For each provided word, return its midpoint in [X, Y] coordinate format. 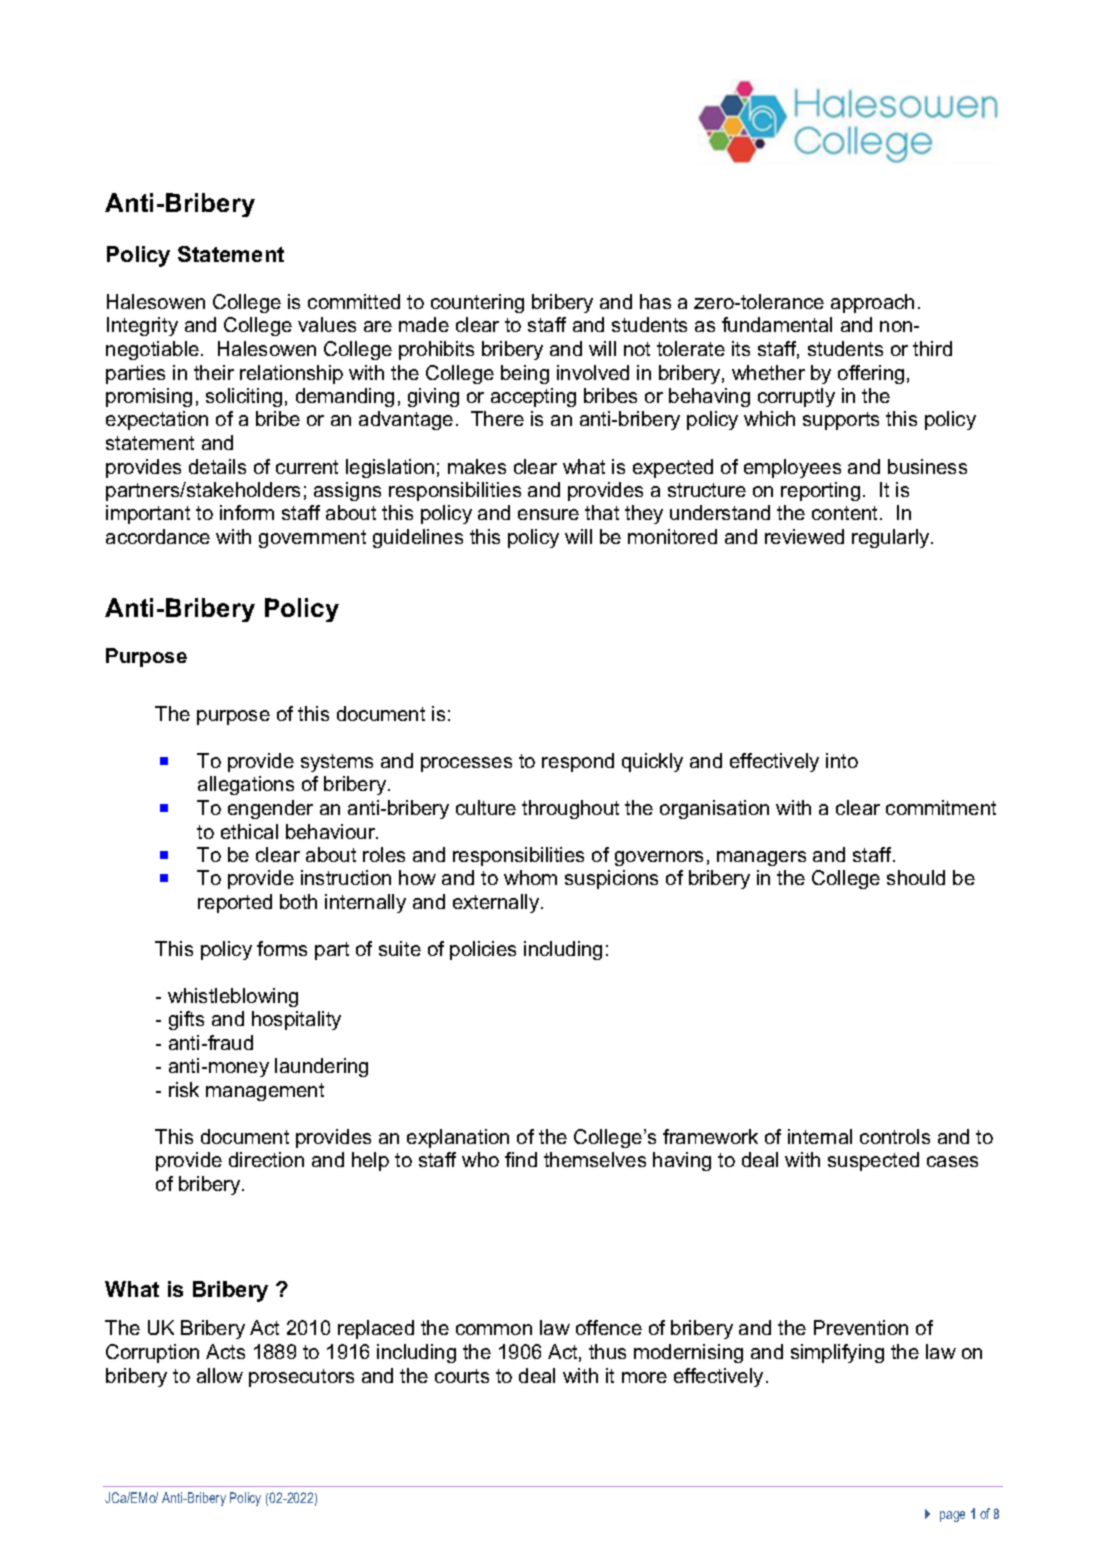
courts [462, 1376]
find [521, 1159]
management [265, 1092]
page [952, 1516]
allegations [246, 785]
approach [872, 303]
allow [220, 1375]
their [214, 372]
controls [895, 1136]
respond [578, 762]
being [525, 374]
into [842, 760]
